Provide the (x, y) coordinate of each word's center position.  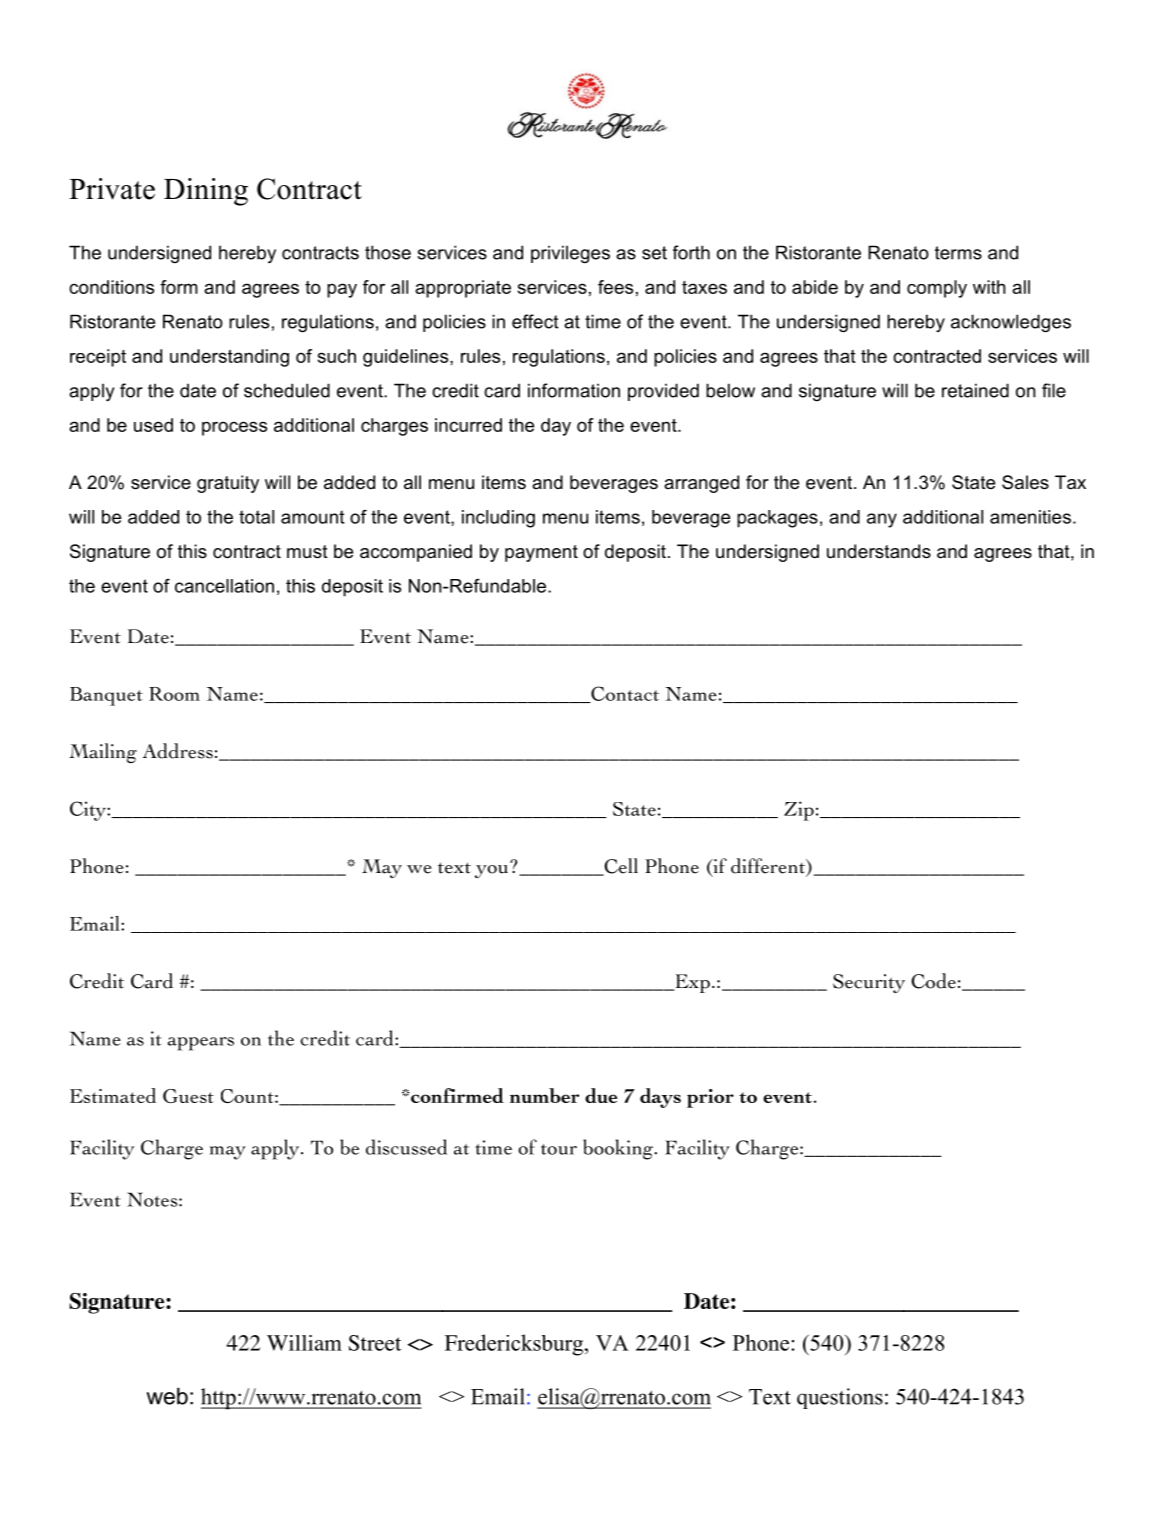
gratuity (228, 484)
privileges (570, 254)
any (882, 520)
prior (710, 1098)
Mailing (103, 753)
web (167, 1396)
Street (374, 1343)
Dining (206, 192)
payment (541, 553)
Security (869, 983)
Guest (188, 1096)
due (601, 1095)
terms (958, 253)
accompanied (416, 553)
